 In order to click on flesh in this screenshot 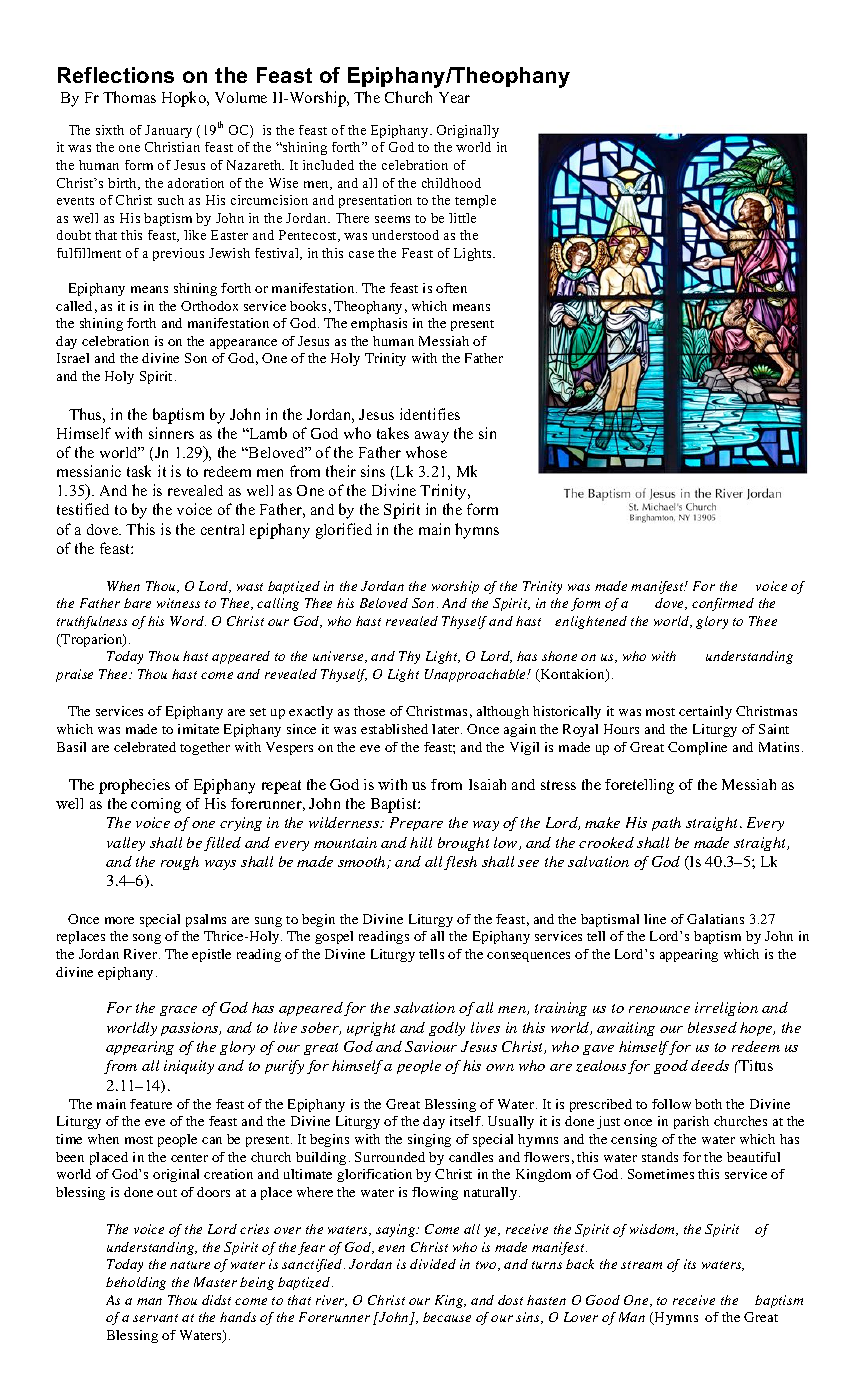, I will do `click(460, 863)`.
